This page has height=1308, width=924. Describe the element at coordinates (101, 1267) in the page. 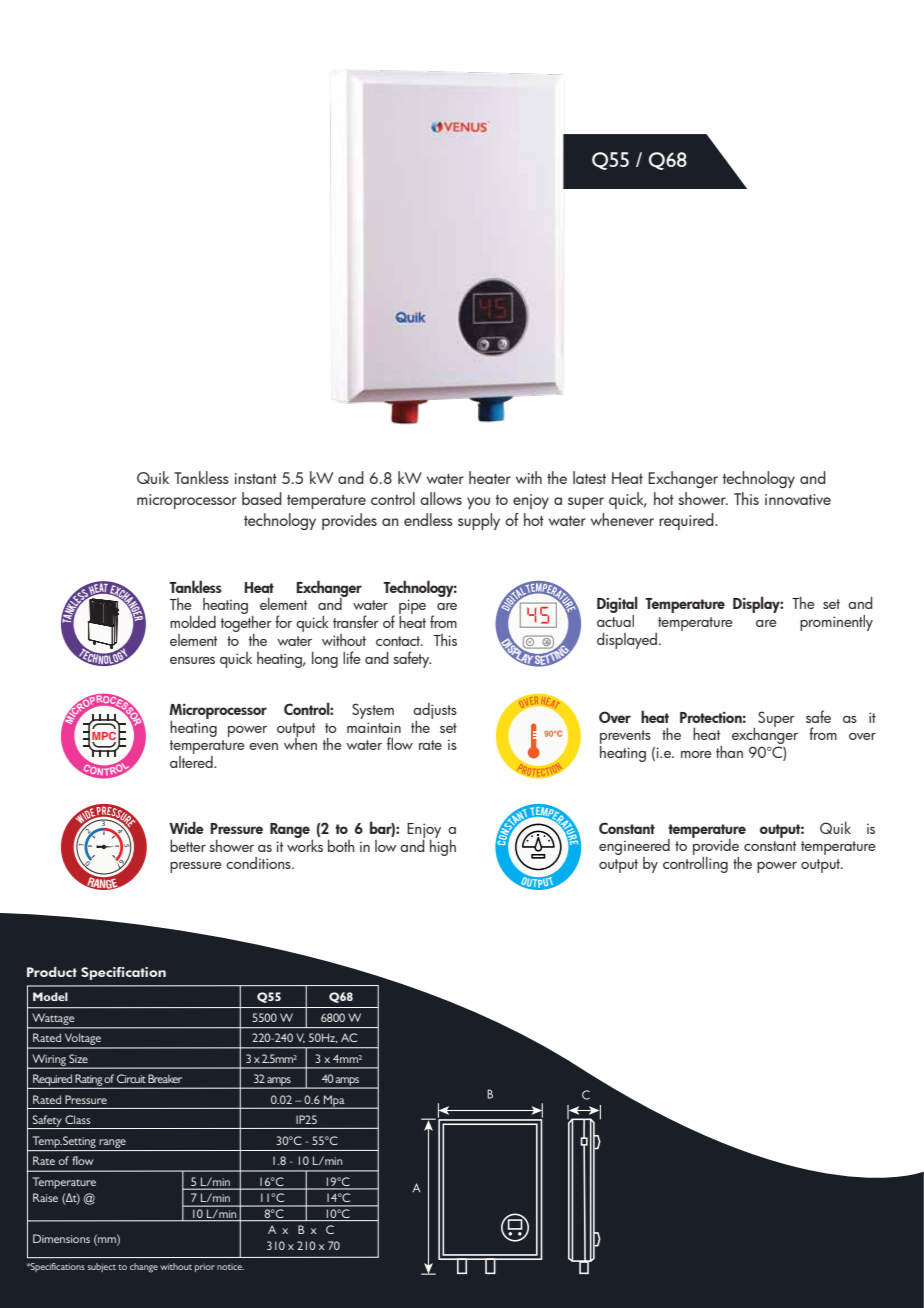

I see `subject` at that location.
